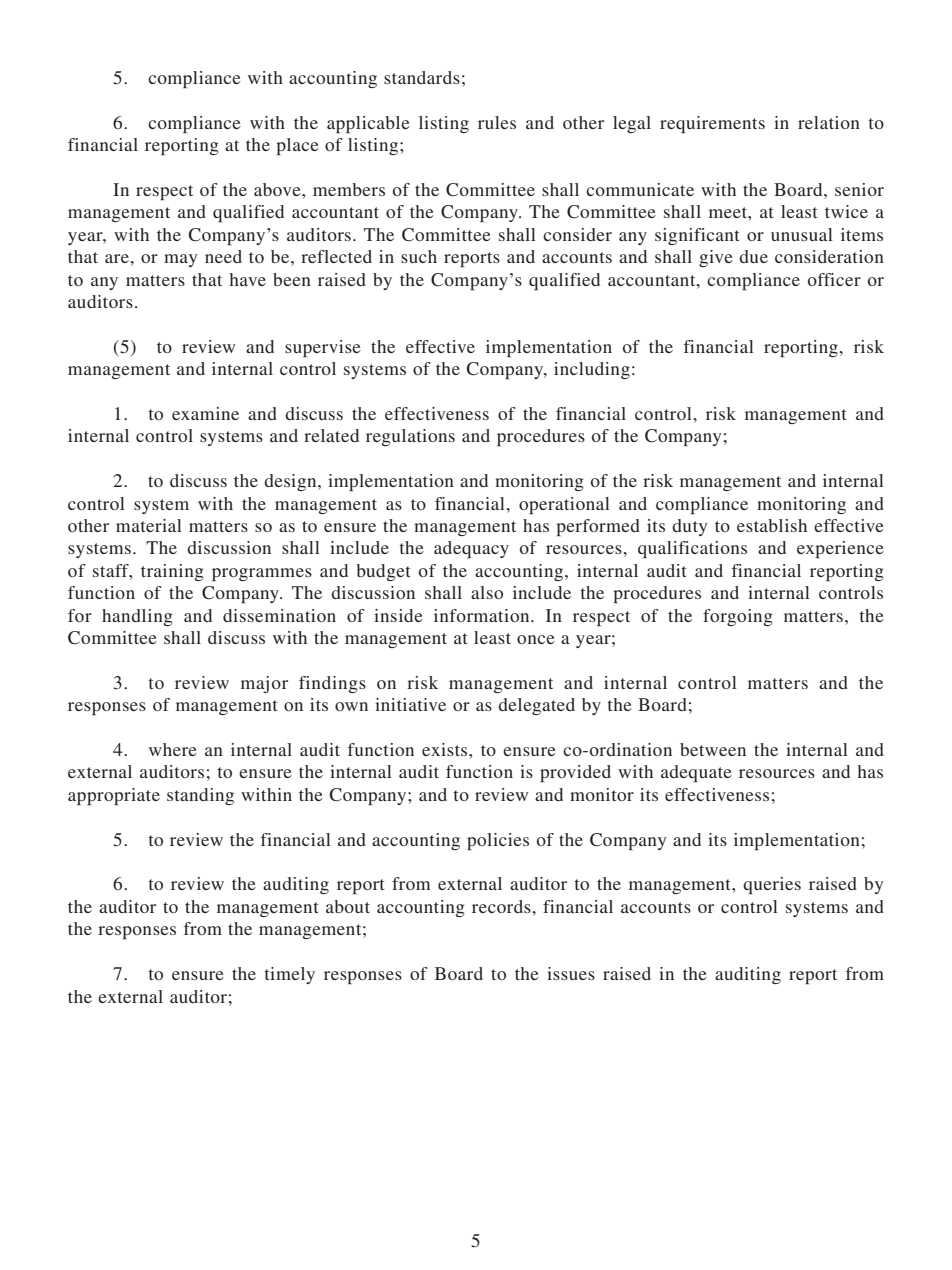 The image size is (952, 1270). Describe the element at coordinates (772, 885) in the page. I see `queries` at that location.
